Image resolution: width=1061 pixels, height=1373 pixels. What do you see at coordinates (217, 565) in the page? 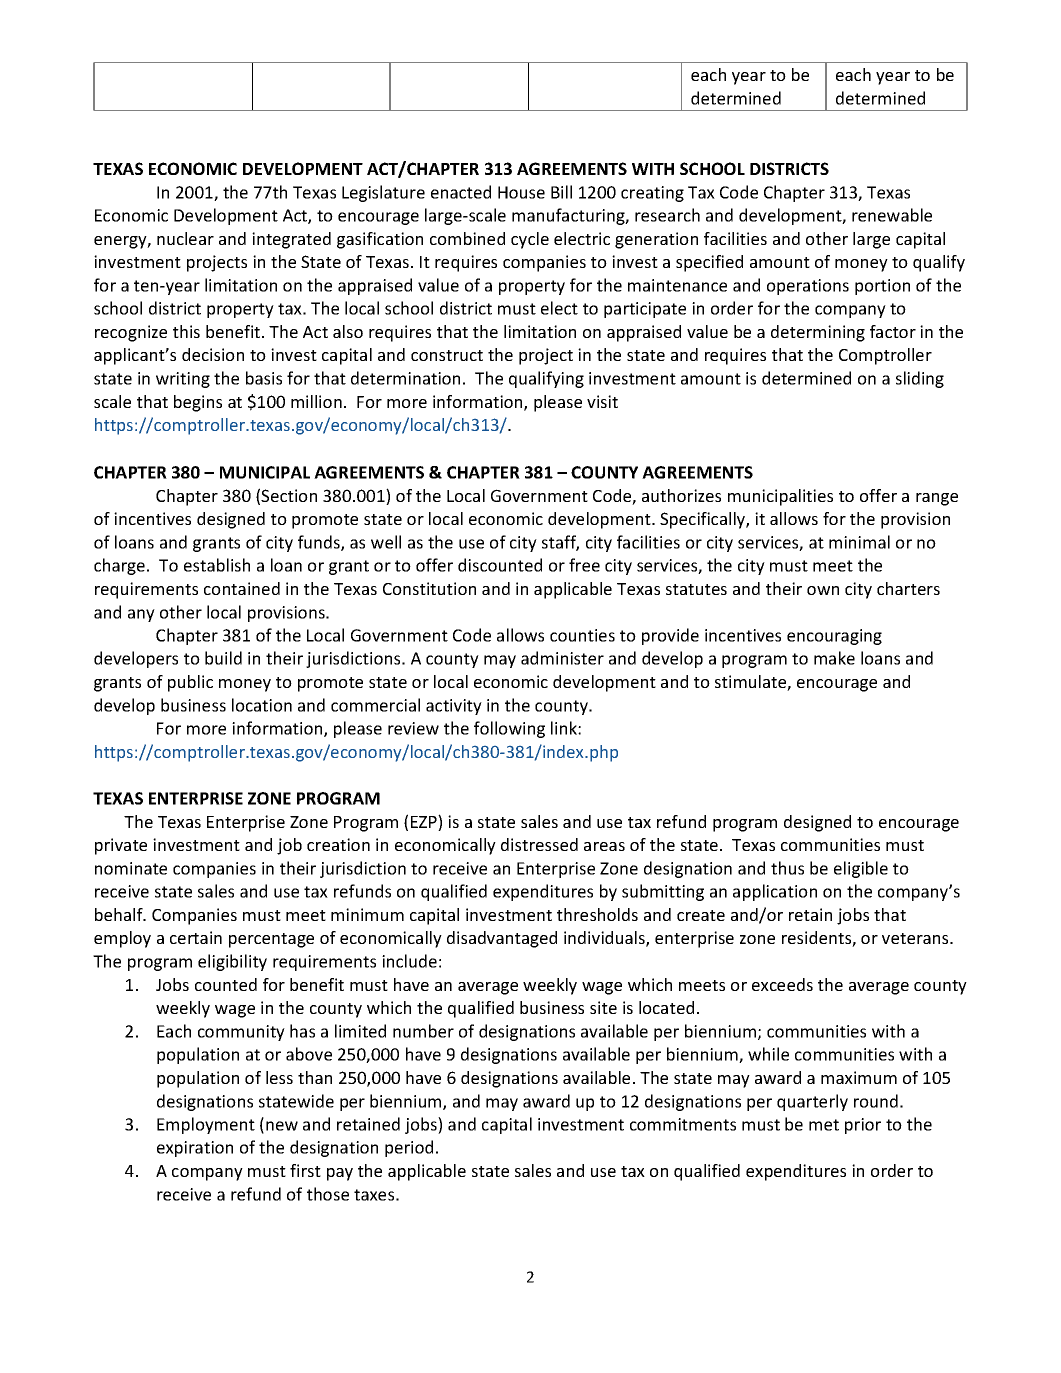
I see `establish` at bounding box center [217, 565].
